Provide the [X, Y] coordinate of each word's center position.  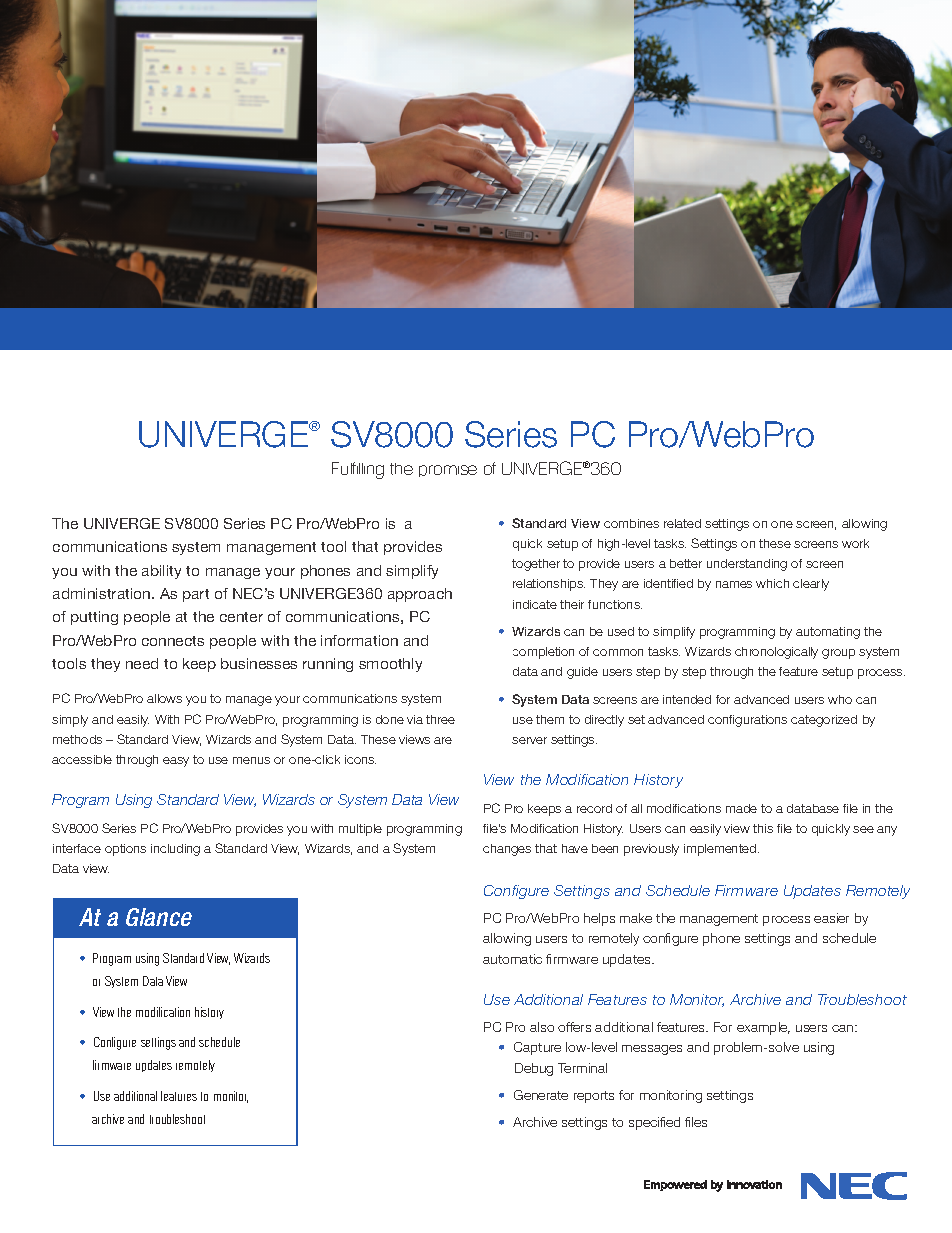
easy [176, 762]
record [594, 808]
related [682, 523]
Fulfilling [358, 470]
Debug [534, 1069]
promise [448, 471]
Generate [541, 1095]
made [741, 808]
